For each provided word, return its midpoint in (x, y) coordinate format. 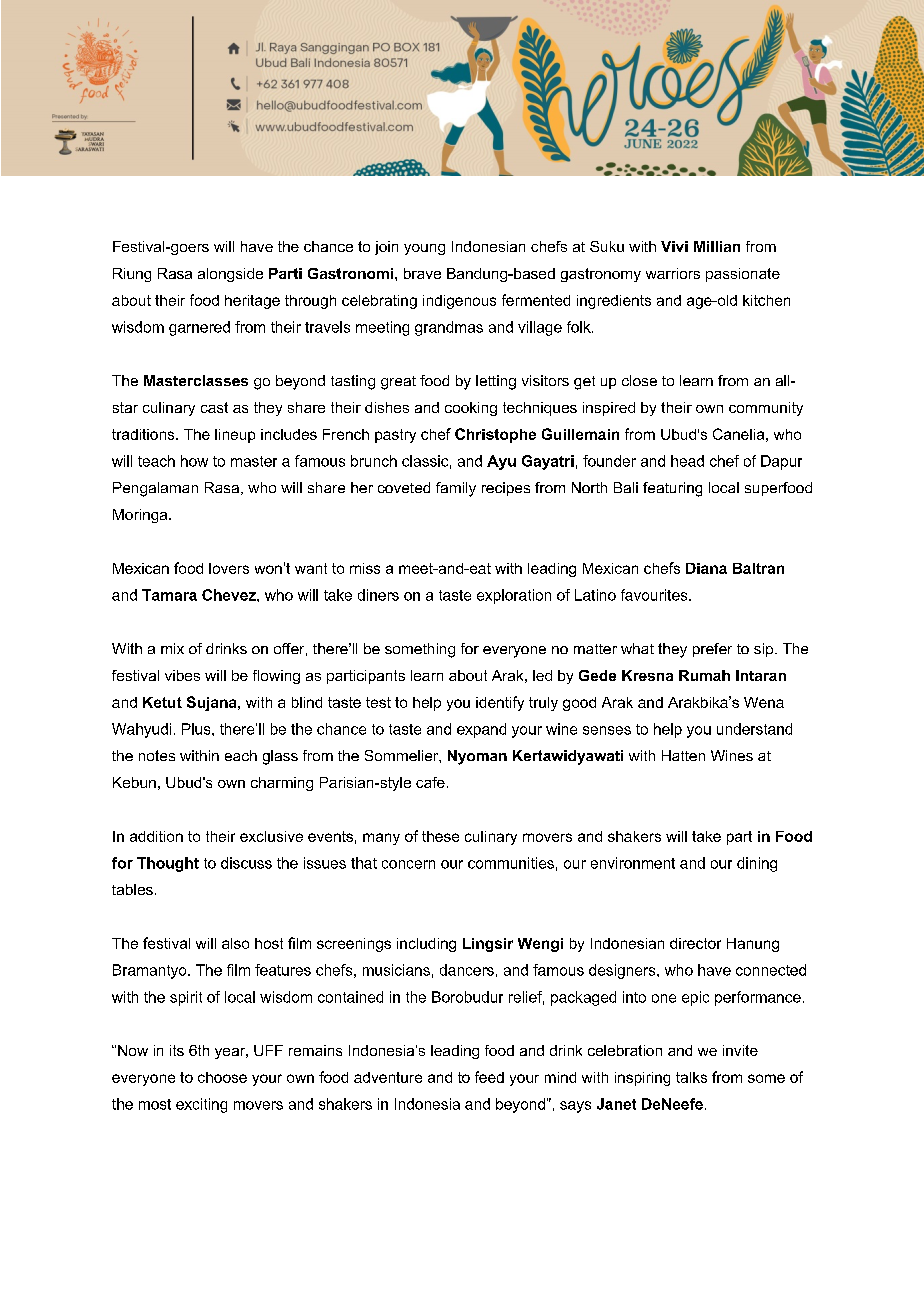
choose (222, 1077)
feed (489, 1077)
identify (500, 703)
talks (691, 1077)
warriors (673, 273)
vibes (182, 675)
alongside (230, 275)
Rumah (704, 675)
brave (422, 273)
